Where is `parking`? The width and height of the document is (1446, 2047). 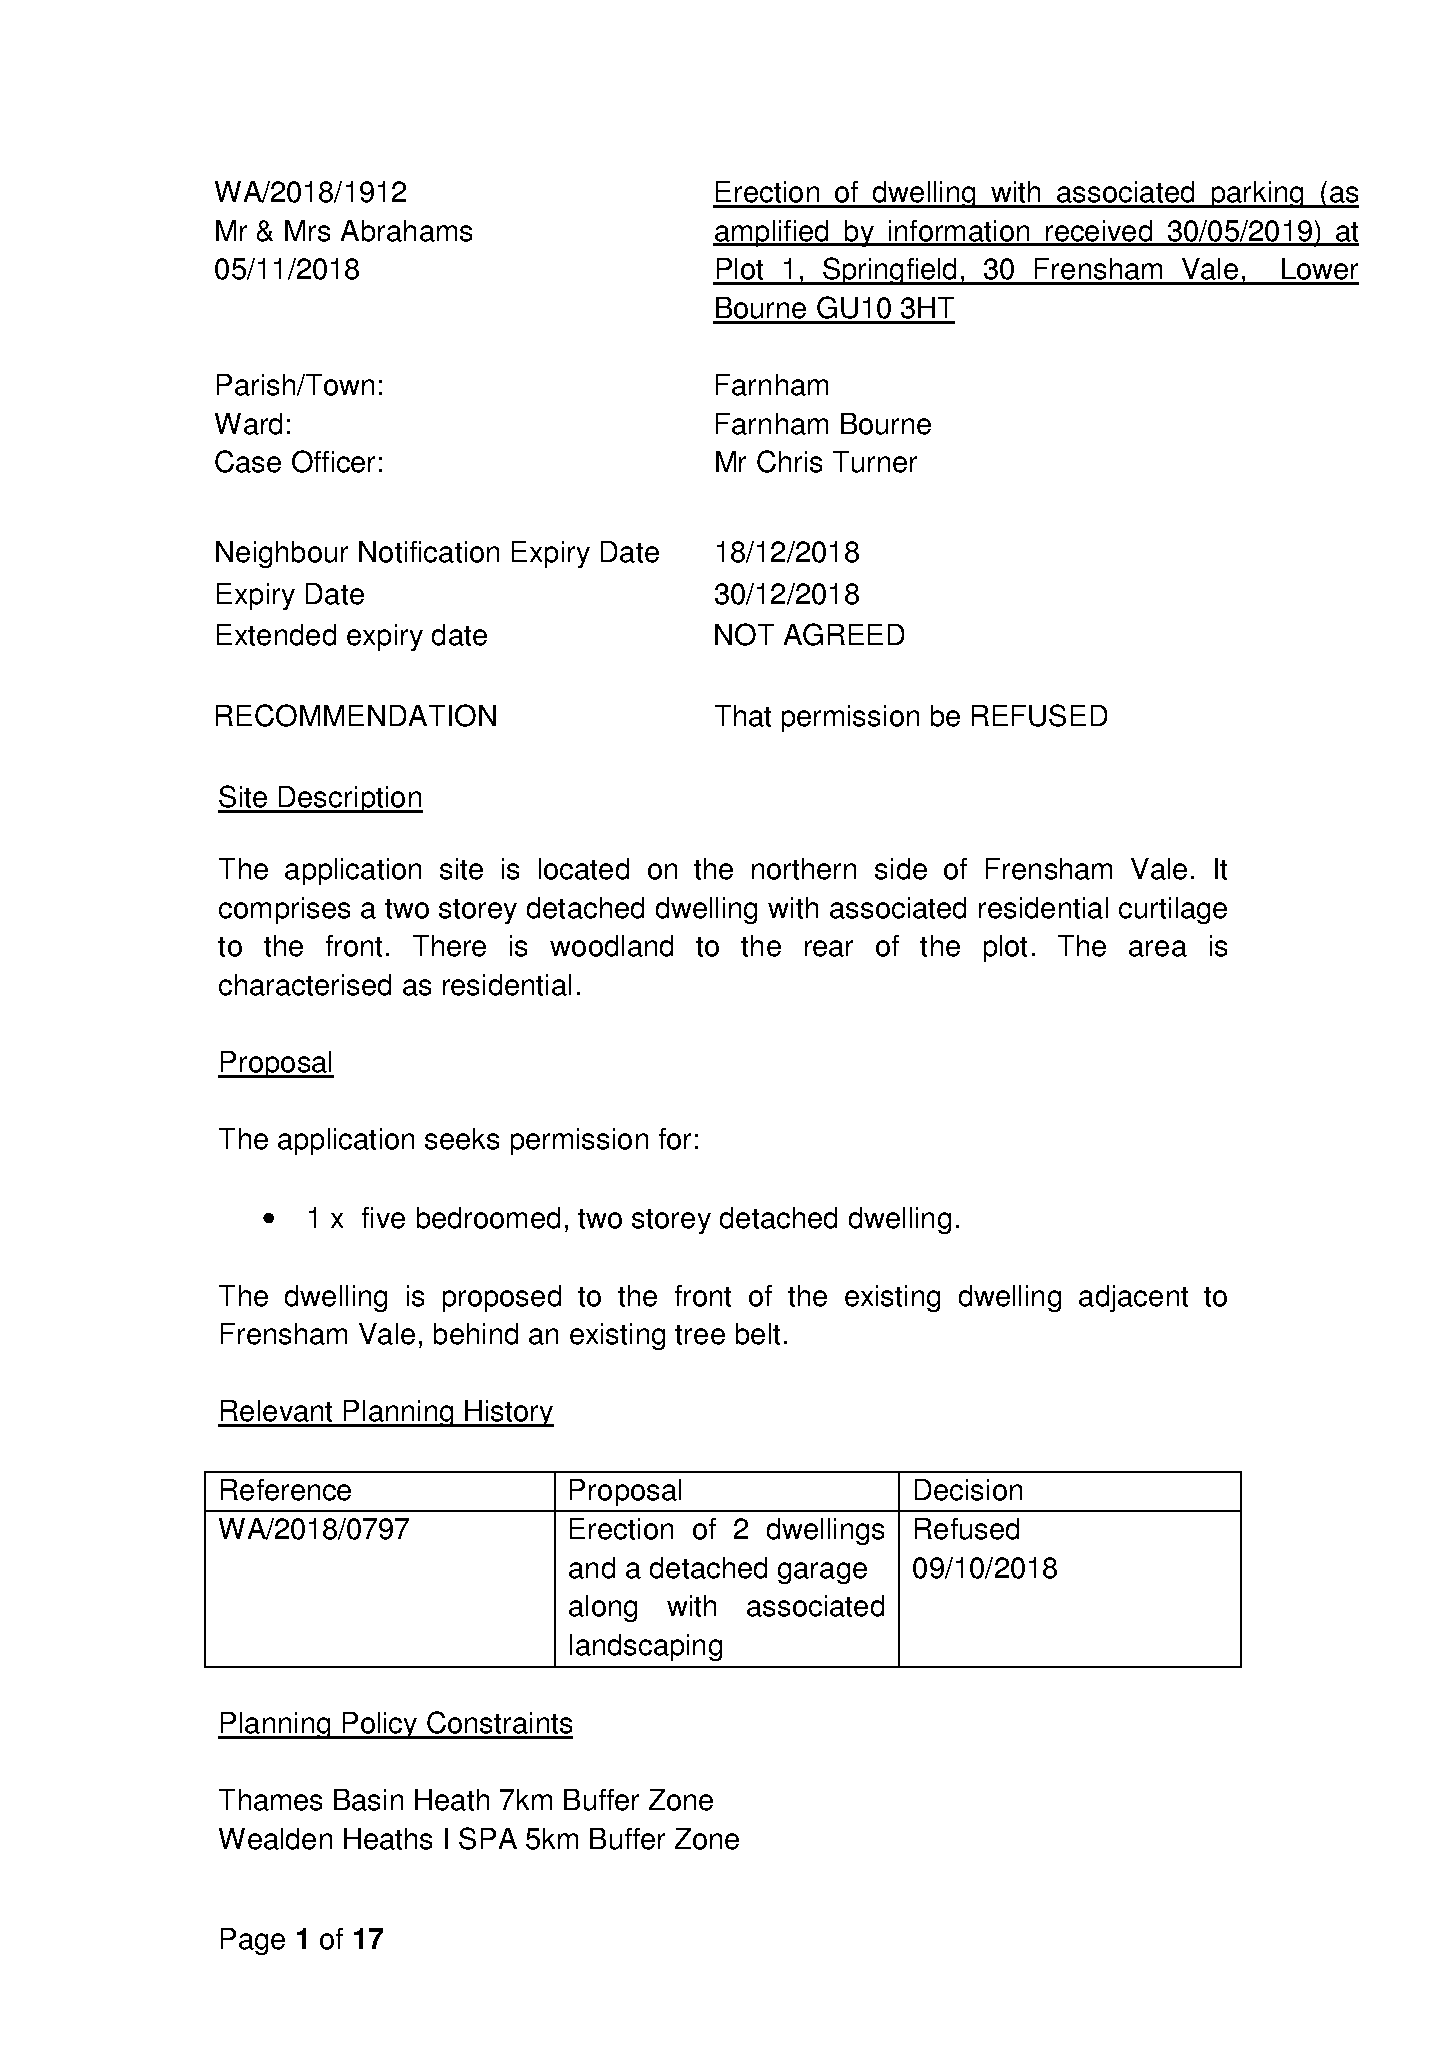
parking is located at coordinates (1257, 194).
